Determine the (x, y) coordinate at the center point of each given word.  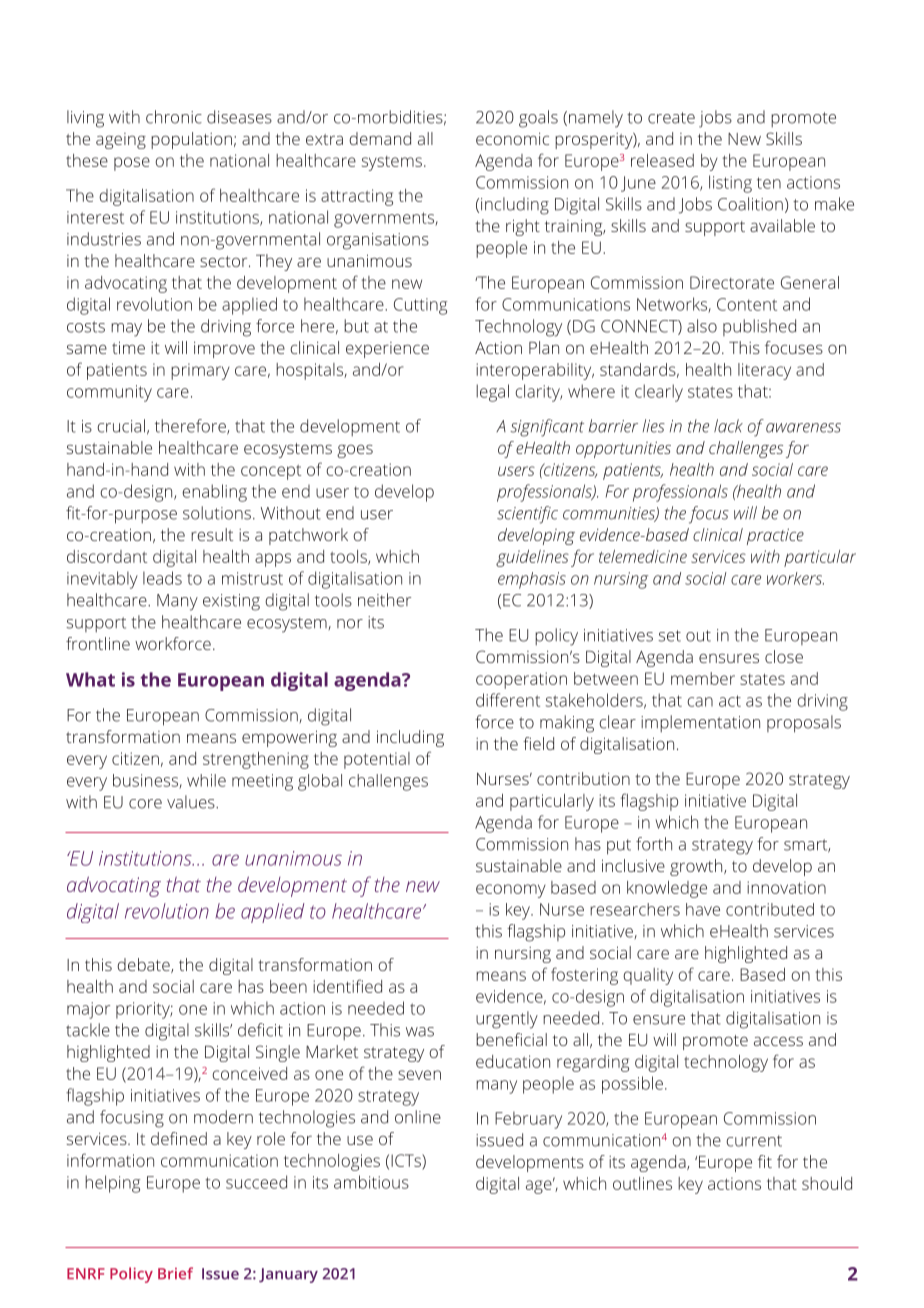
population (191, 140)
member (703, 678)
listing (730, 184)
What (90, 679)
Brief (175, 1273)
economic (512, 139)
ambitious (371, 1182)
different (508, 700)
